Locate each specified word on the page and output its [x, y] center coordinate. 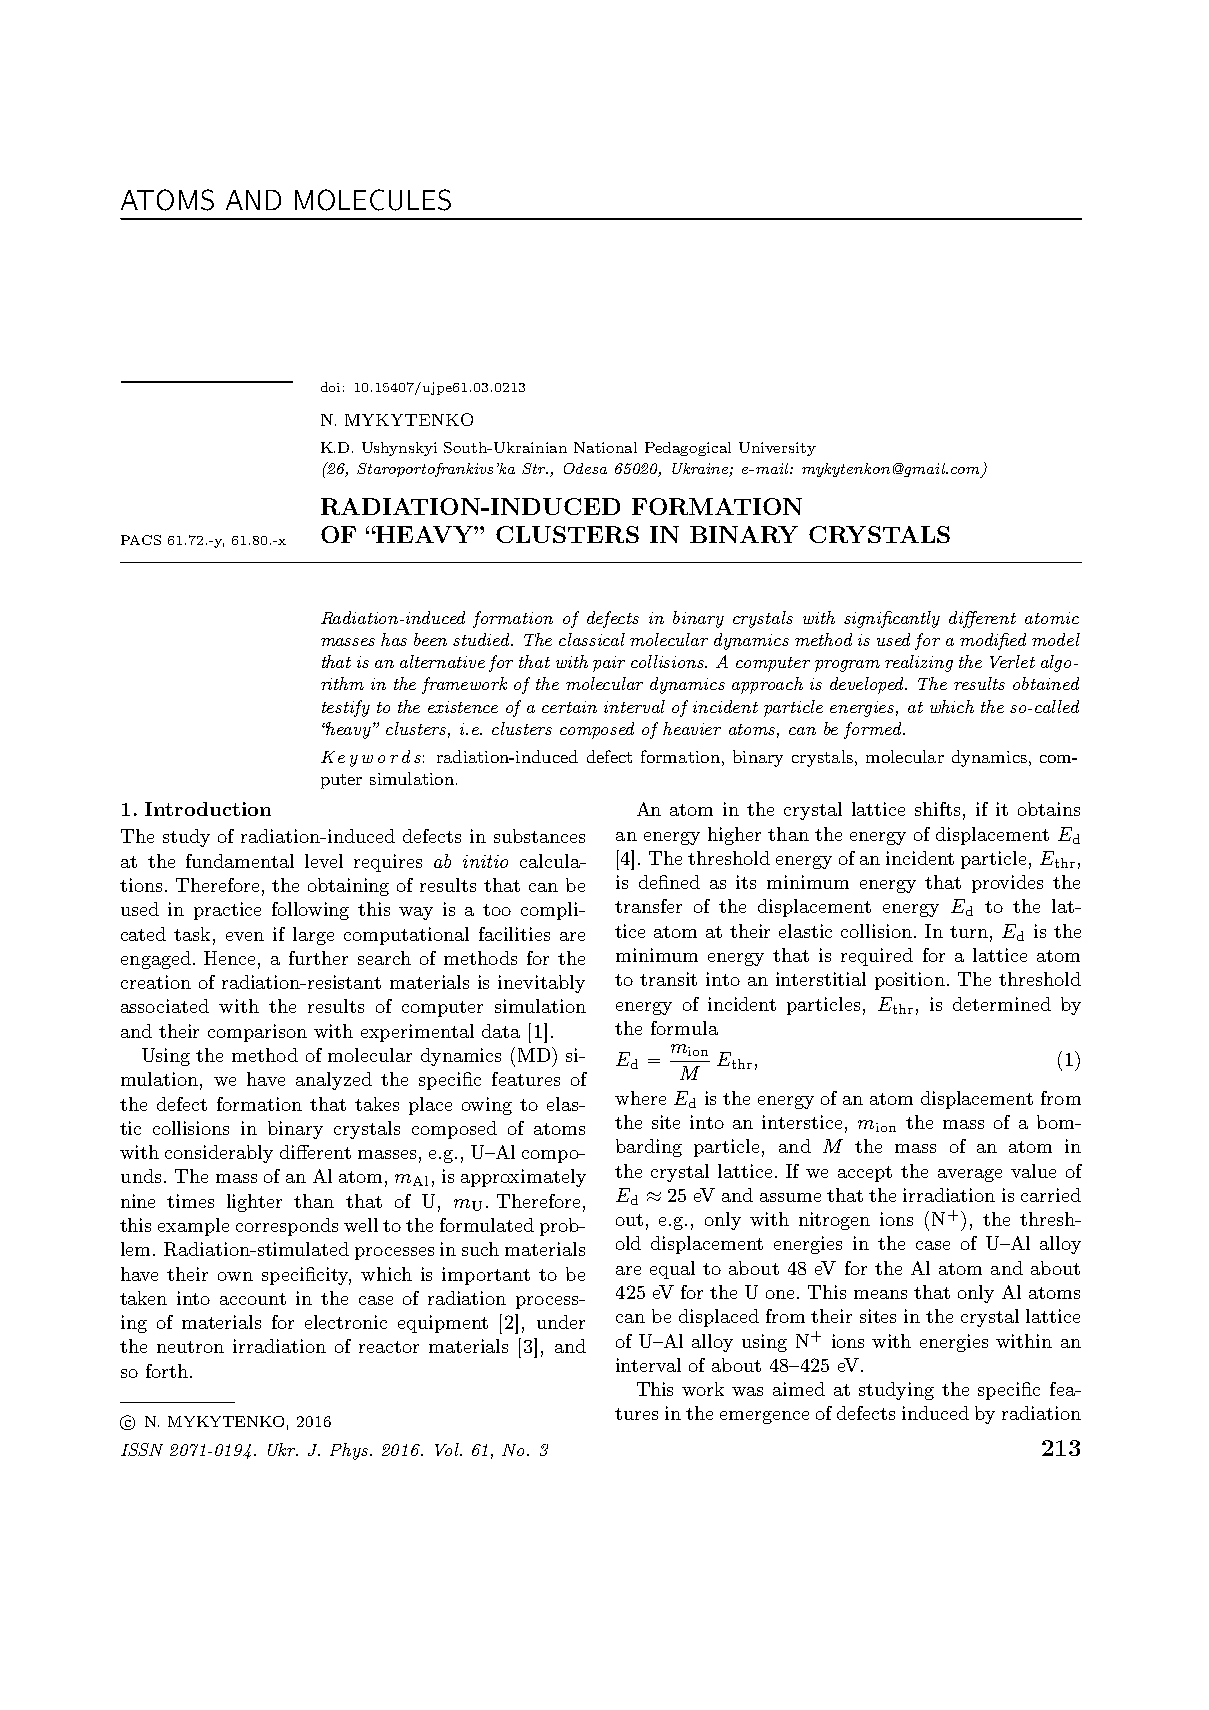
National [605, 447]
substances [539, 836]
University [777, 449]
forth [167, 1371]
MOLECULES [373, 200]
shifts [937, 809]
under [561, 1322]
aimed [799, 1389]
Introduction [208, 809]
